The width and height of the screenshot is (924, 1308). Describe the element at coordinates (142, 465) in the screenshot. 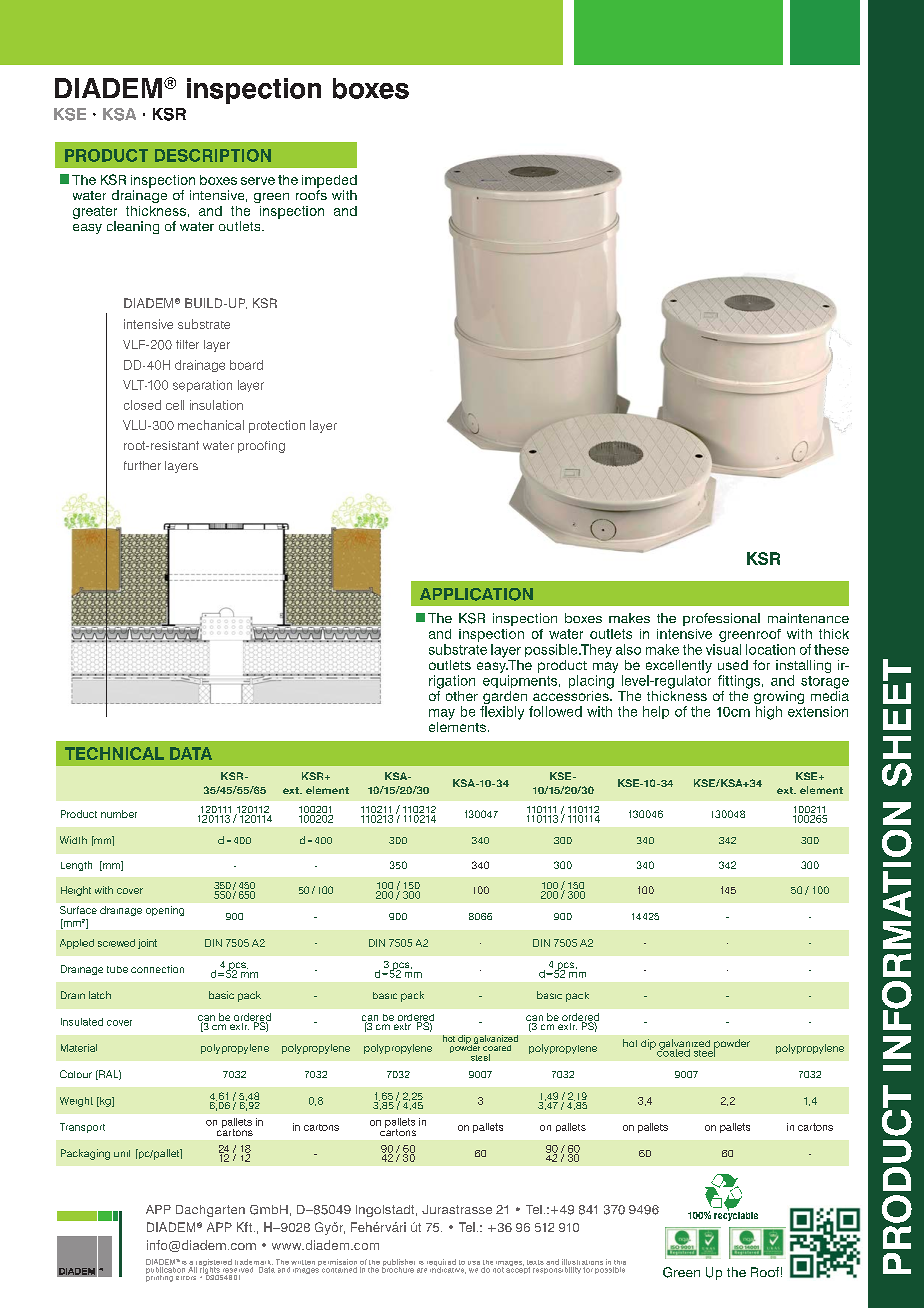

I see `further` at that location.
